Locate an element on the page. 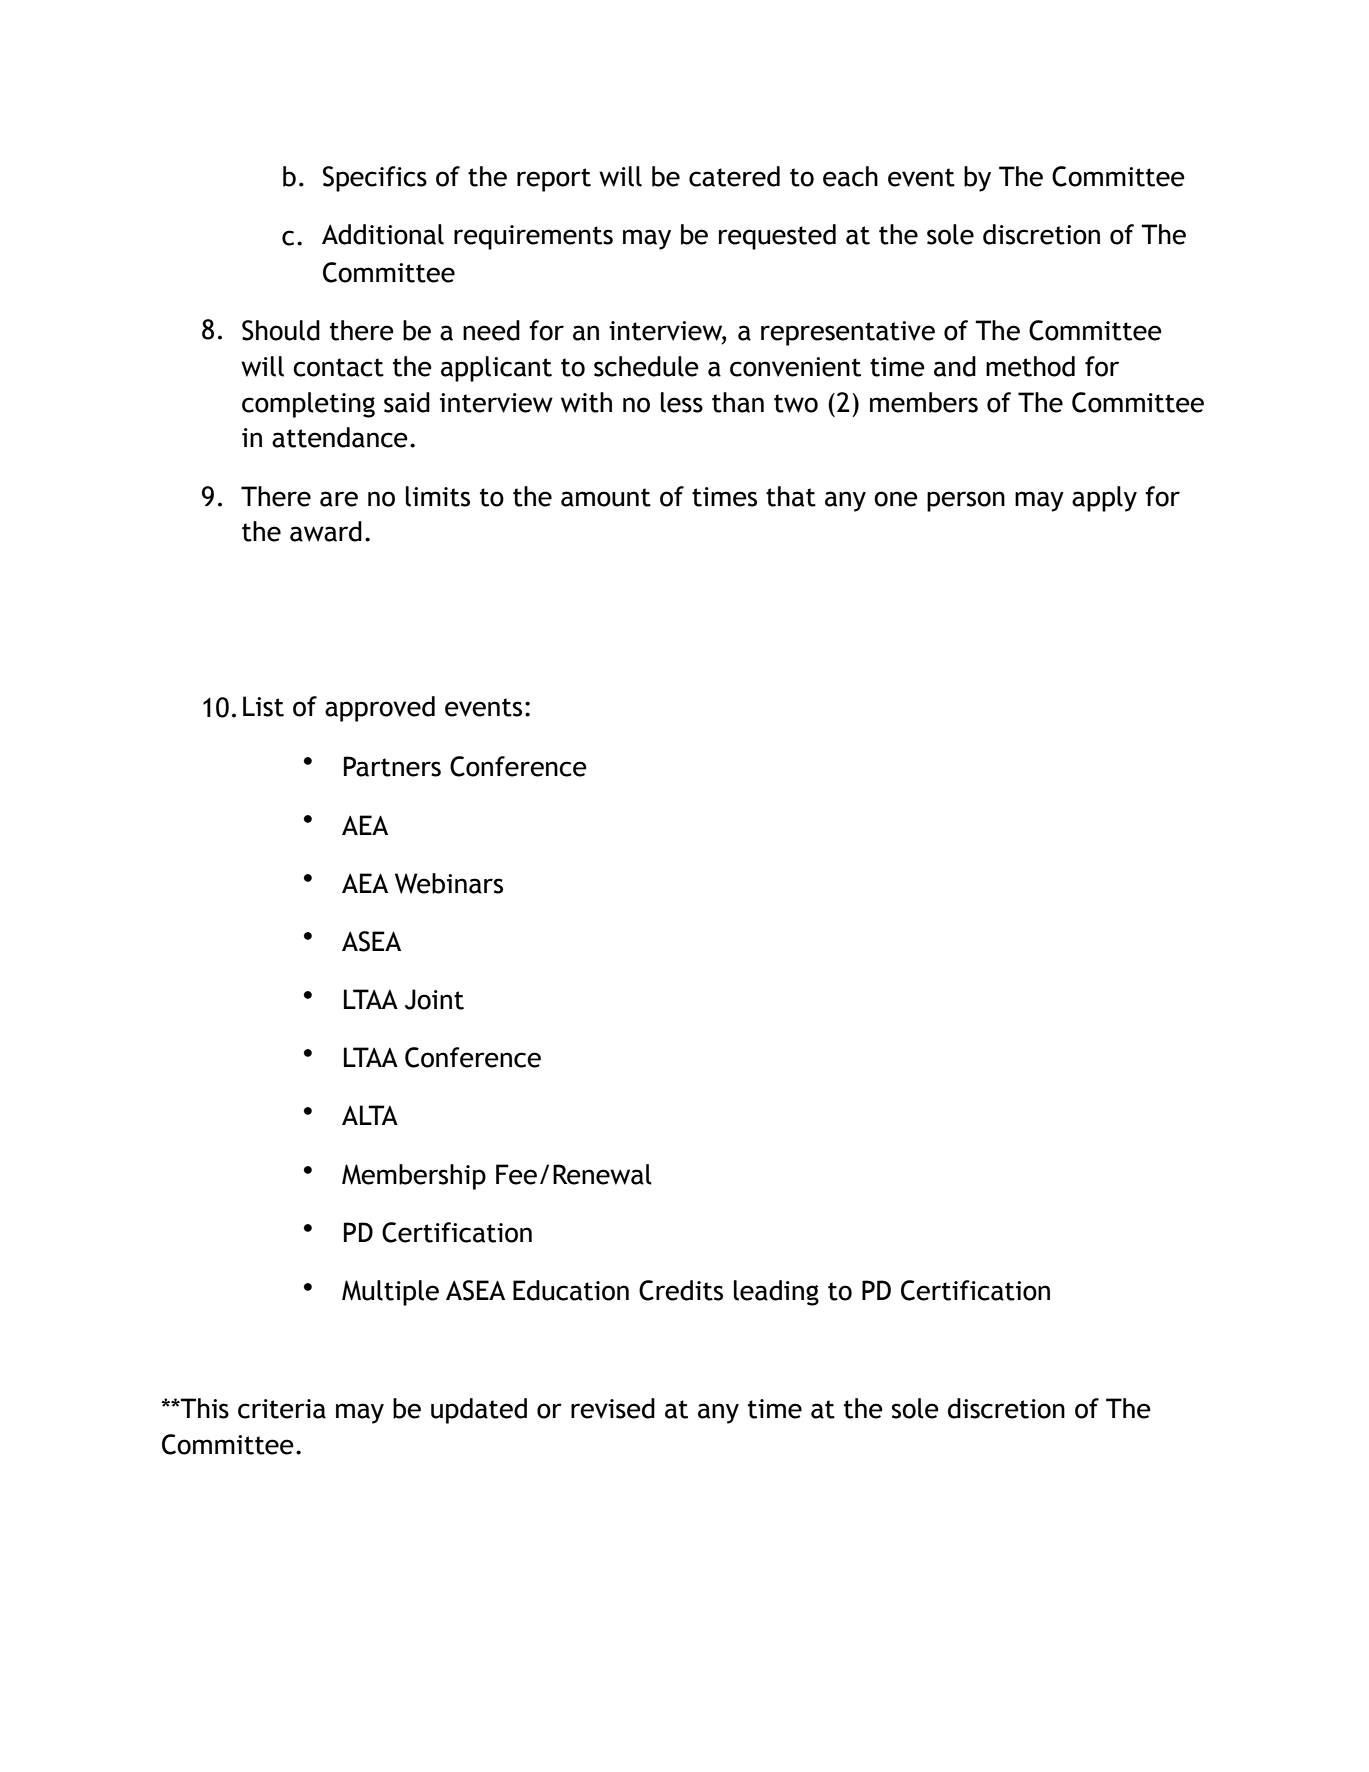 The width and height of the document is (1369, 1772). catered is located at coordinates (734, 176).
